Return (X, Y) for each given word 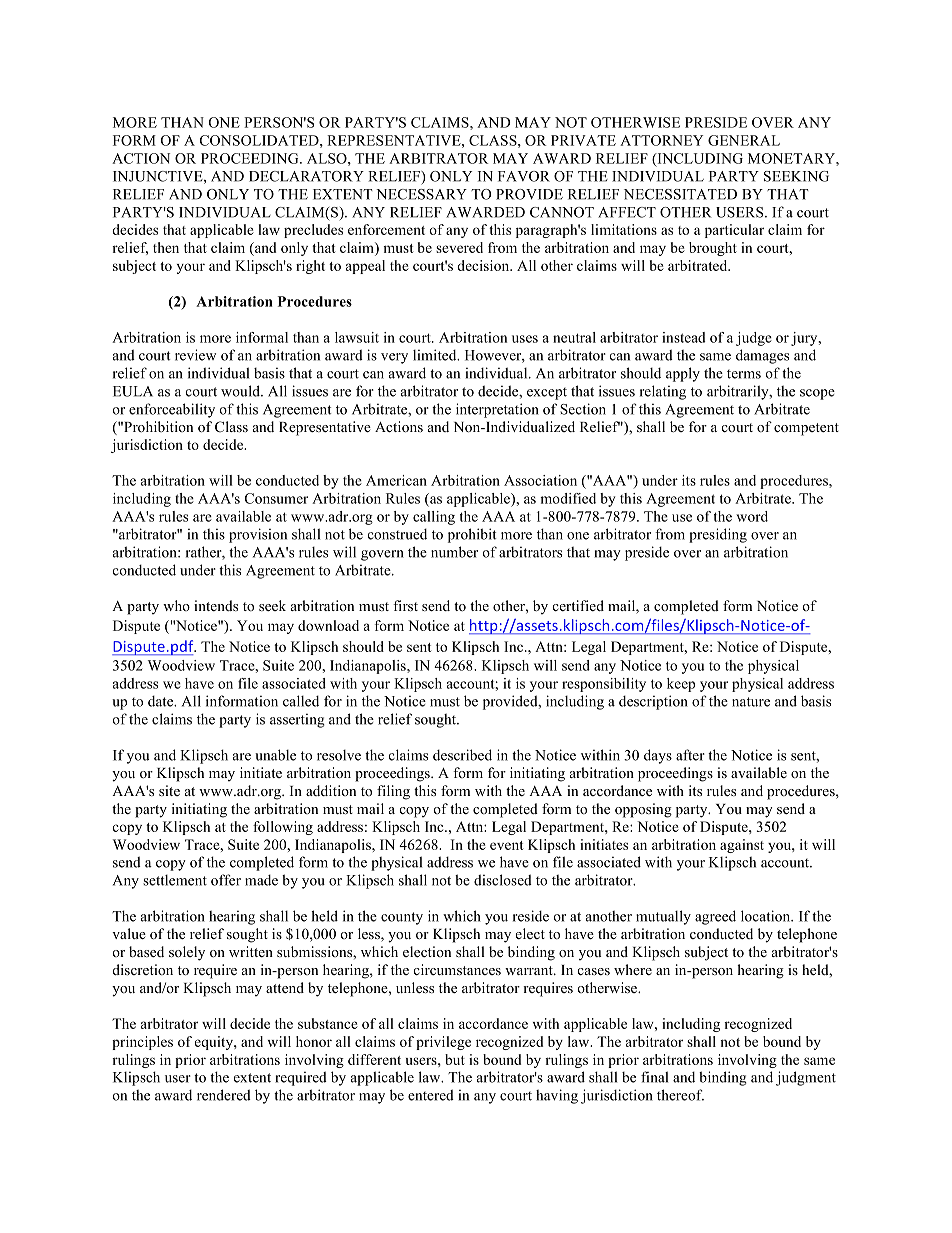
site (169, 790)
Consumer (276, 498)
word (752, 516)
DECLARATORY (306, 176)
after (690, 755)
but (455, 1059)
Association (540, 480)
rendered (224, 1095)
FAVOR (524, 176)
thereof (680, 1095)
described (462, 755)
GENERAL (744, 140)
